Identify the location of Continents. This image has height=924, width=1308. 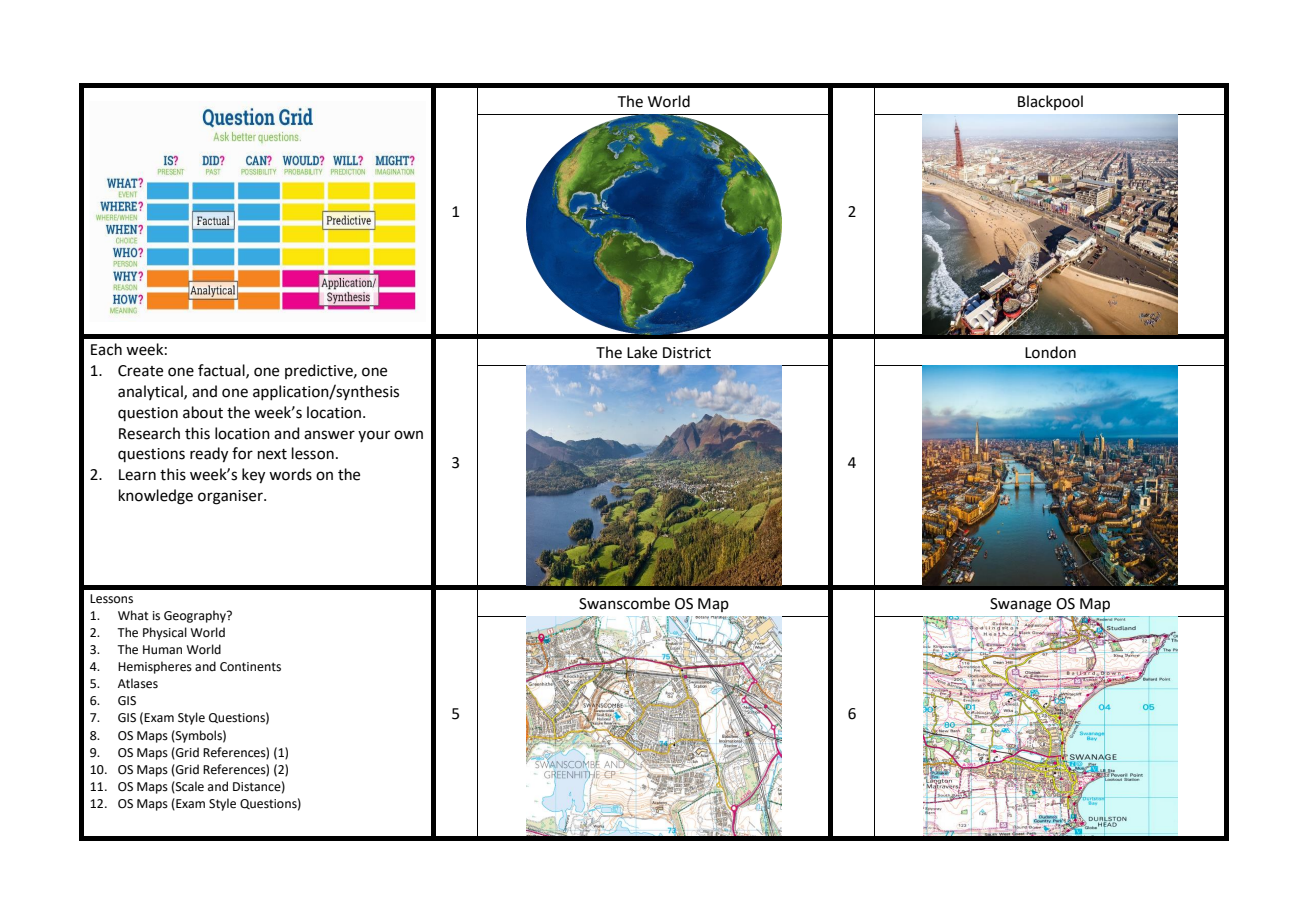
(250, 667).
